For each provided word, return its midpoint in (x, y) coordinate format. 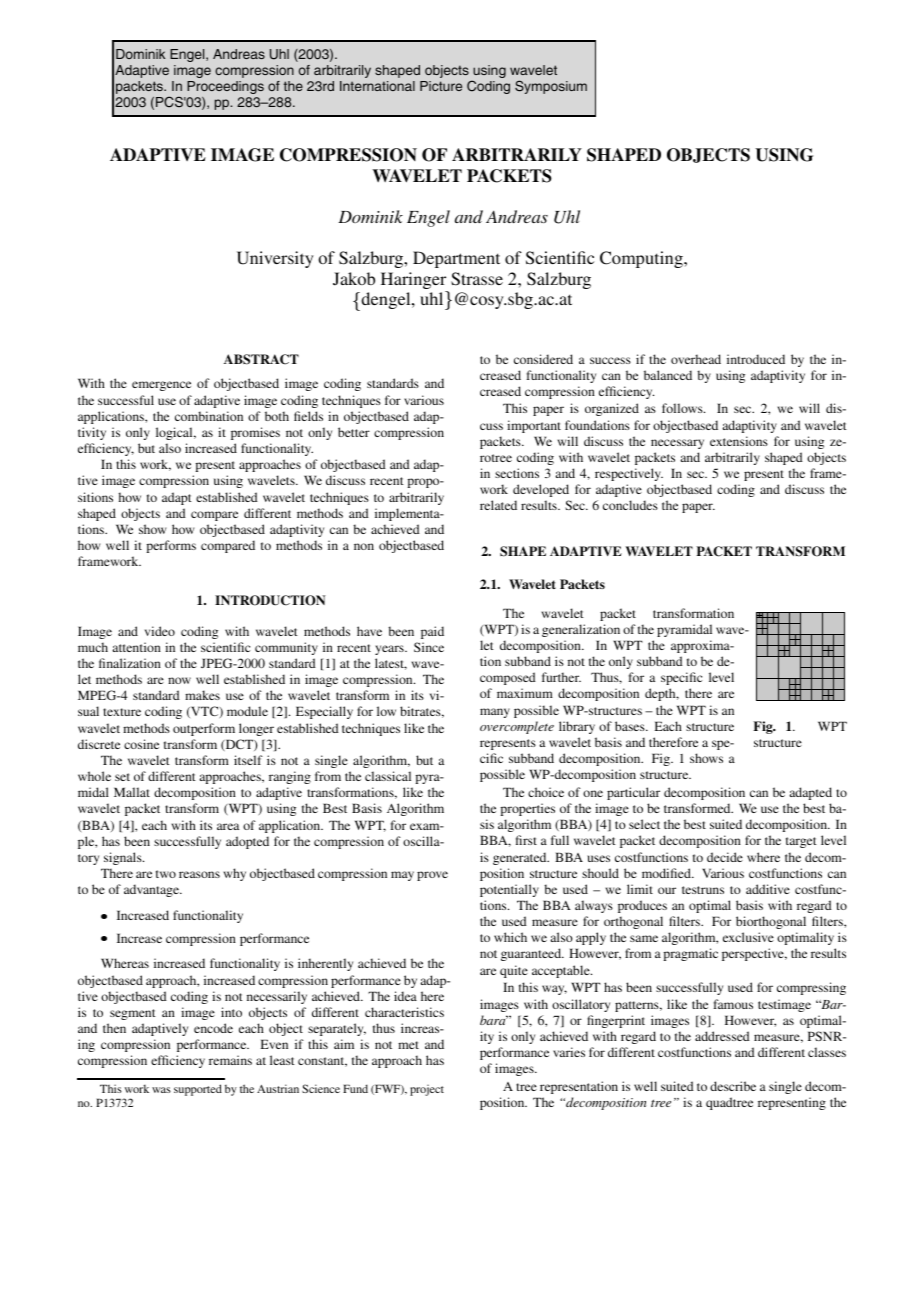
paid (432, 632)
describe (733, 1086)
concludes (630, 505)
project (427, 1090)
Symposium (551, 87)
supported (198, 1090)
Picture (441, 86)
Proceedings (225, 87)
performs (171, 546)
